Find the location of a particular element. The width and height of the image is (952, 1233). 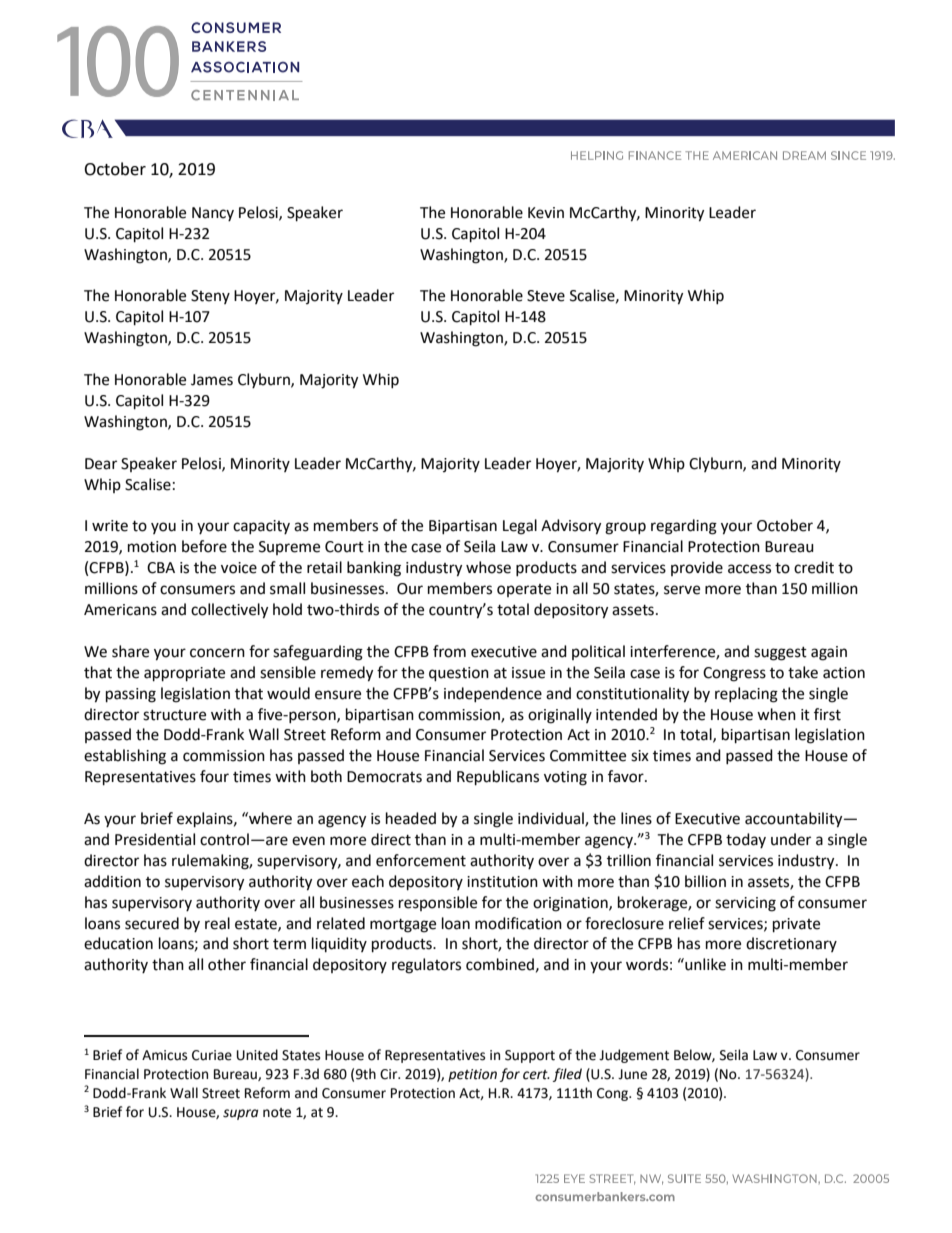

regarding is located at coordinates (684, 527).
